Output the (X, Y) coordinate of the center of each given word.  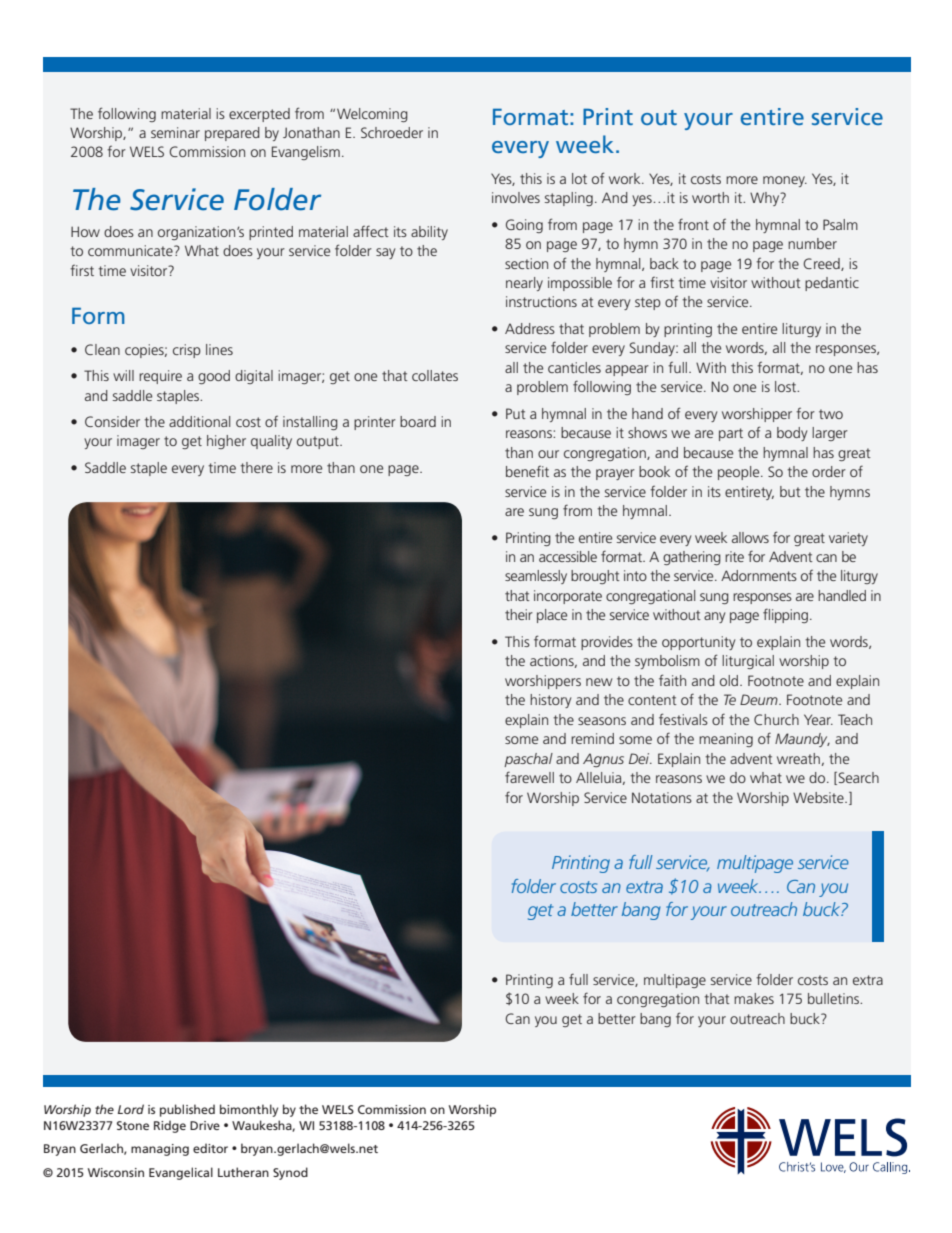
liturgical (748, 662)
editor (210, 1148)
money (785, 181)
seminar (175, 132)
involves (516, 197)
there (256, 467)
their (519, 614)
